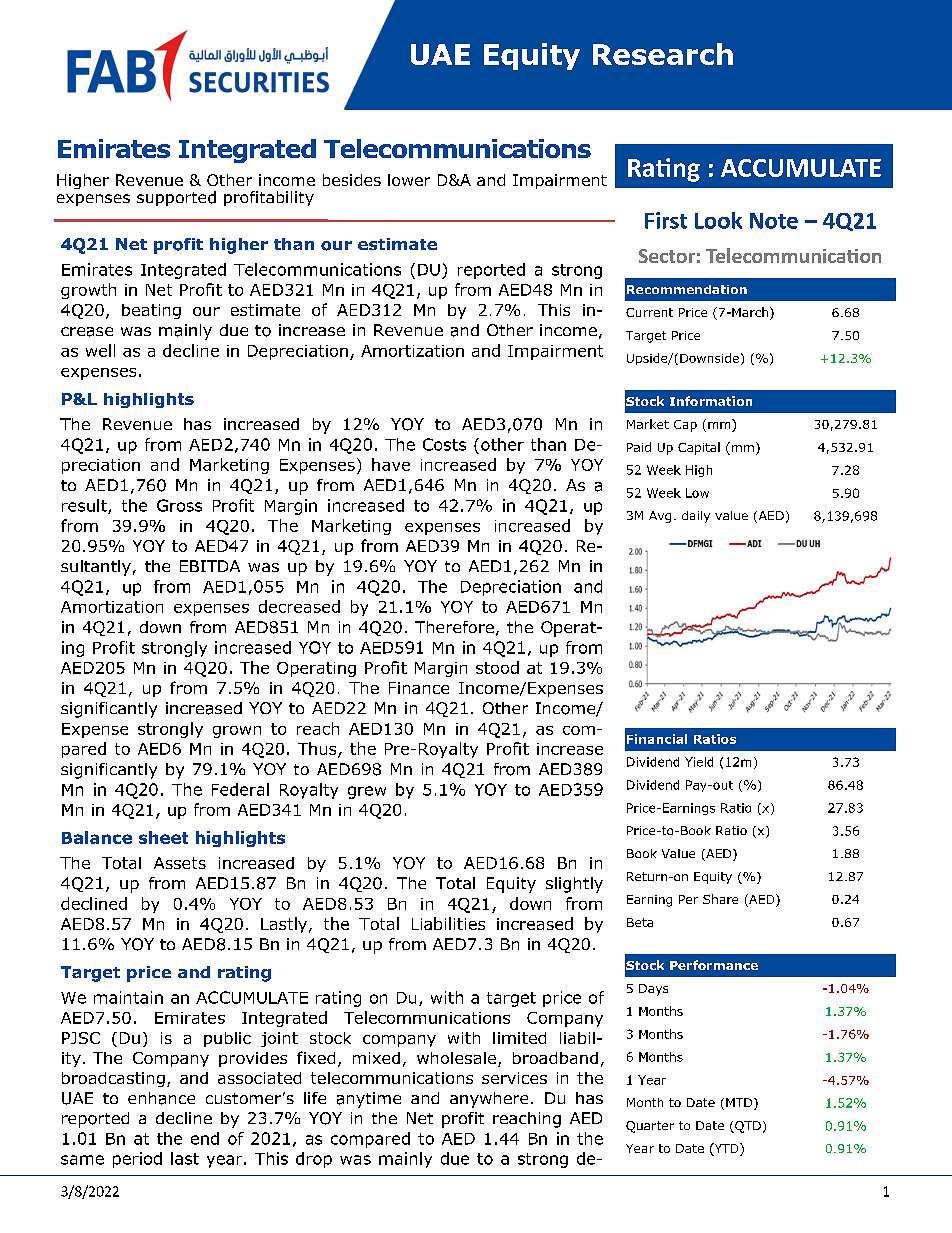 Image resolution: width=952 pixels, height=1233 pixels. Describe the element at coordinates (180, 863) in the screenshot. I see `Assets` at that location.
